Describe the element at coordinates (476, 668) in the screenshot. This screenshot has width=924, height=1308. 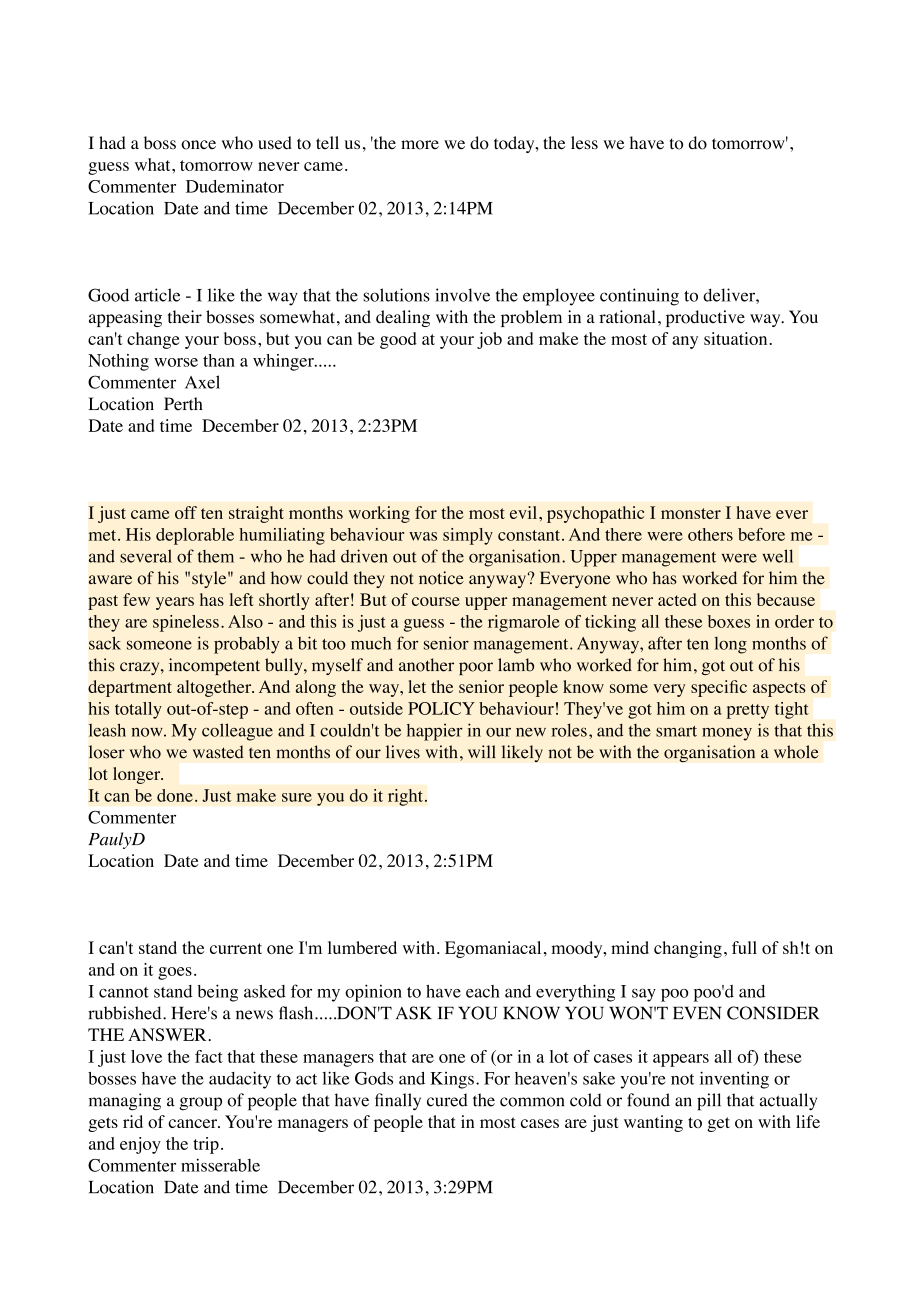
I see `poor` at that location.
